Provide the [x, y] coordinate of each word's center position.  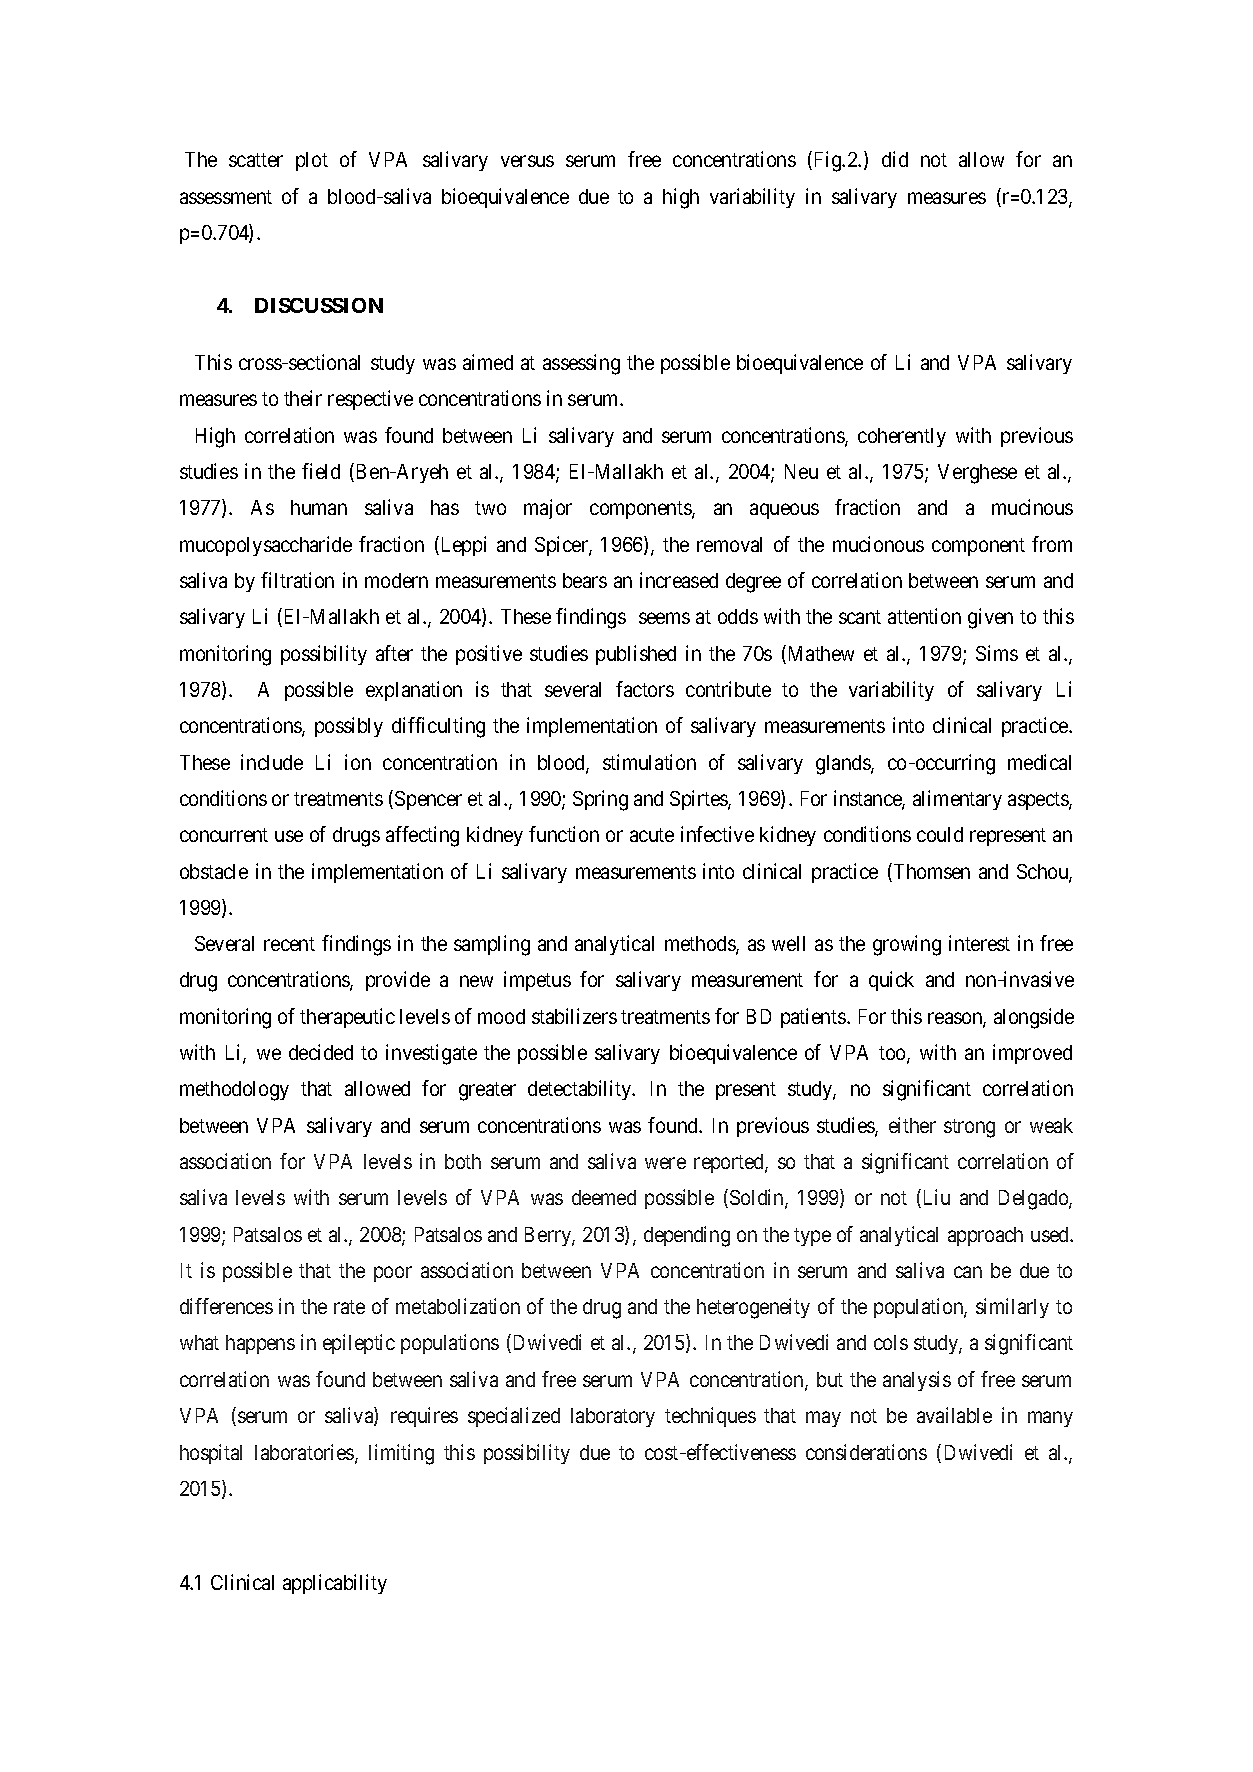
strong [969, 1128]
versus [527, 161]
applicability [335, 1584]
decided [321, 1052]
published [636, 655]
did [895, 159]
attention [924, 616]
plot [312, 161]
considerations [866, 1452]
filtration [297, 580]
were [665, 1163]
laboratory [613, 1417]
